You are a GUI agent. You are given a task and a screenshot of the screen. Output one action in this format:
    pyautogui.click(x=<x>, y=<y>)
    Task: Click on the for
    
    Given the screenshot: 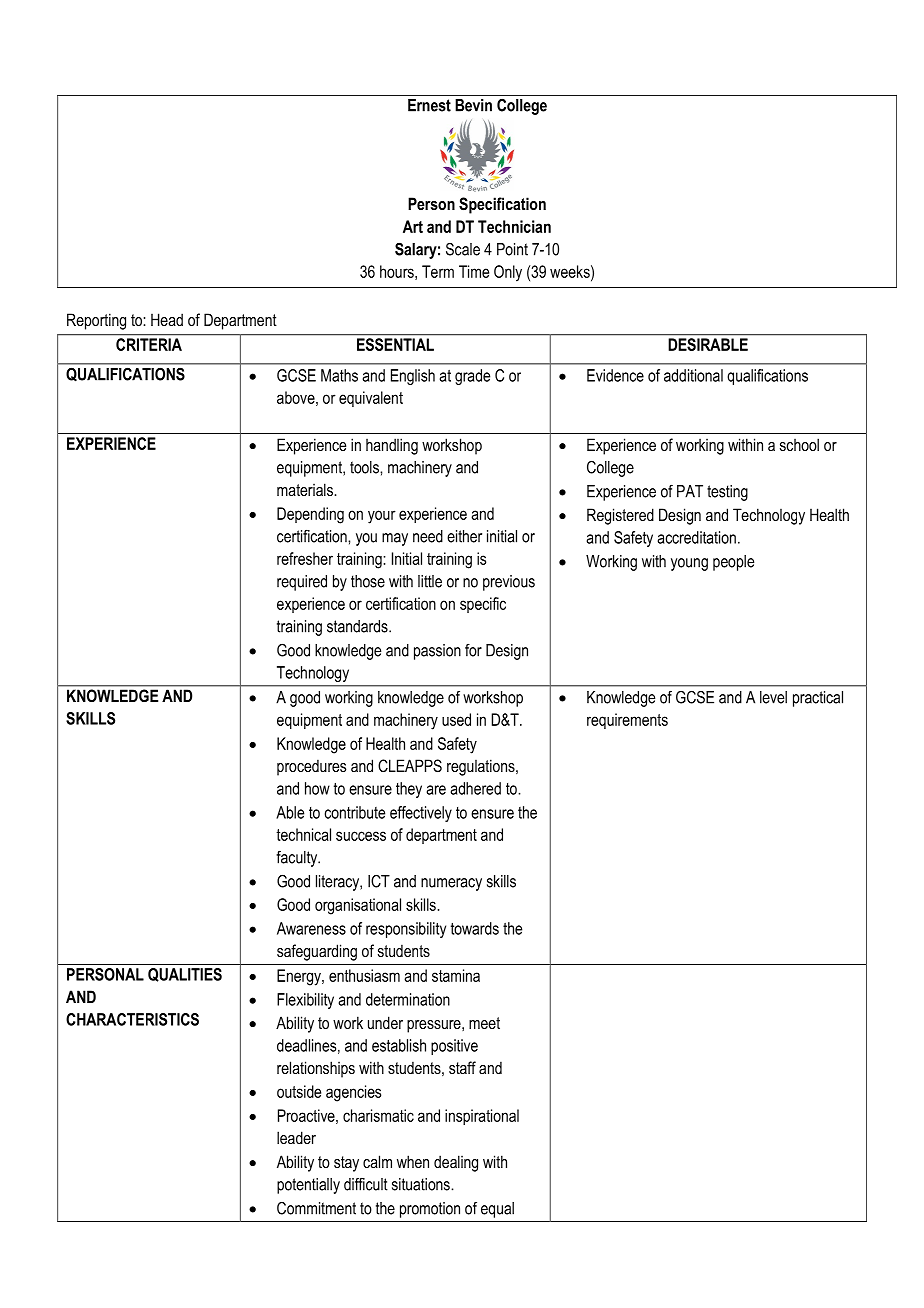 What is the action you would take?
    pyautogui.click(x=473, y=650)
